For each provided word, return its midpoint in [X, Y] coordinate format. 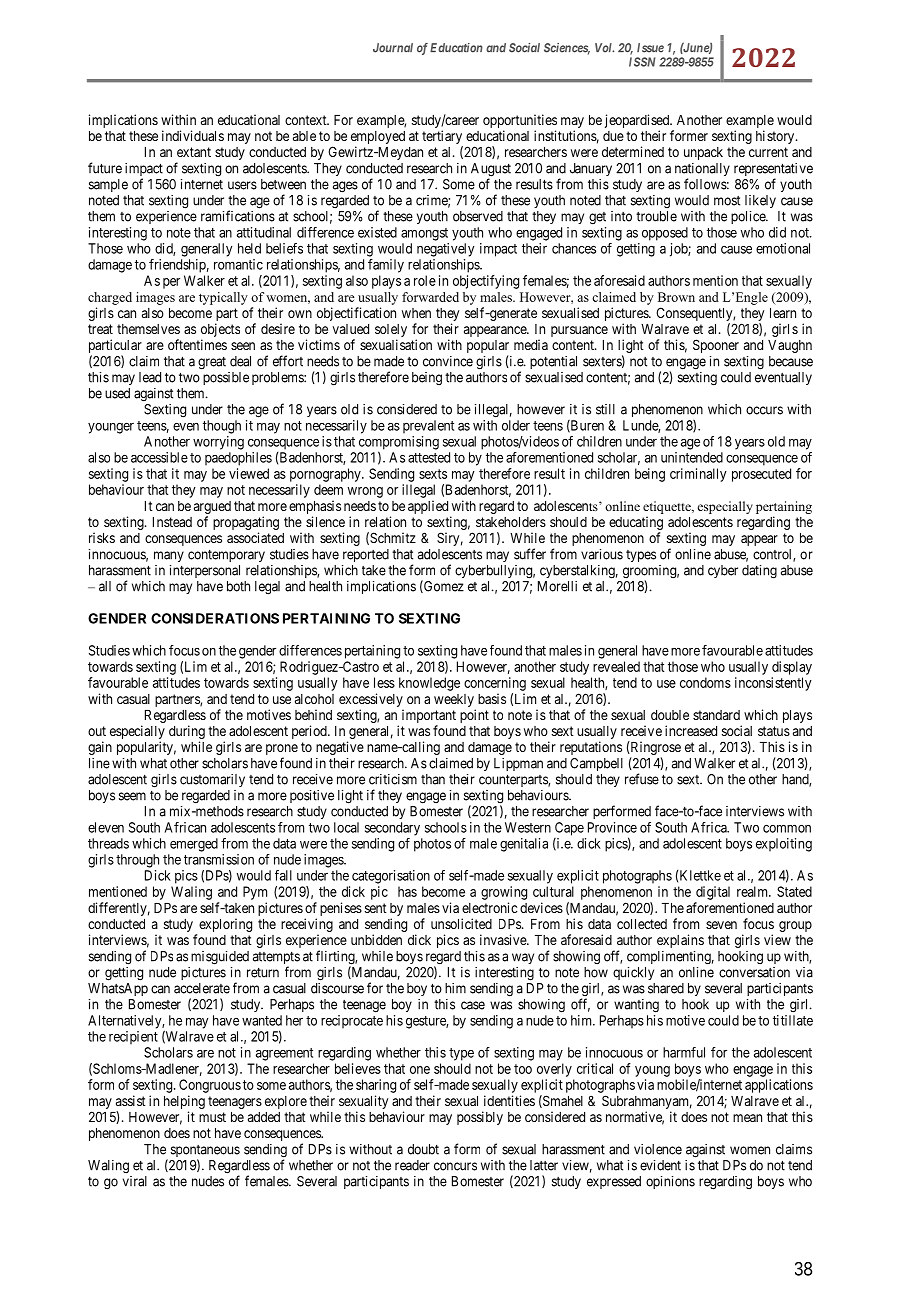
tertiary [442, 137]
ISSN [642, 62]
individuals [193, 135]
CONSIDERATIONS [215, 618]
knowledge [429, 684]
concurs [455, 1166]
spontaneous [205, 1152]
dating [759, 572]
